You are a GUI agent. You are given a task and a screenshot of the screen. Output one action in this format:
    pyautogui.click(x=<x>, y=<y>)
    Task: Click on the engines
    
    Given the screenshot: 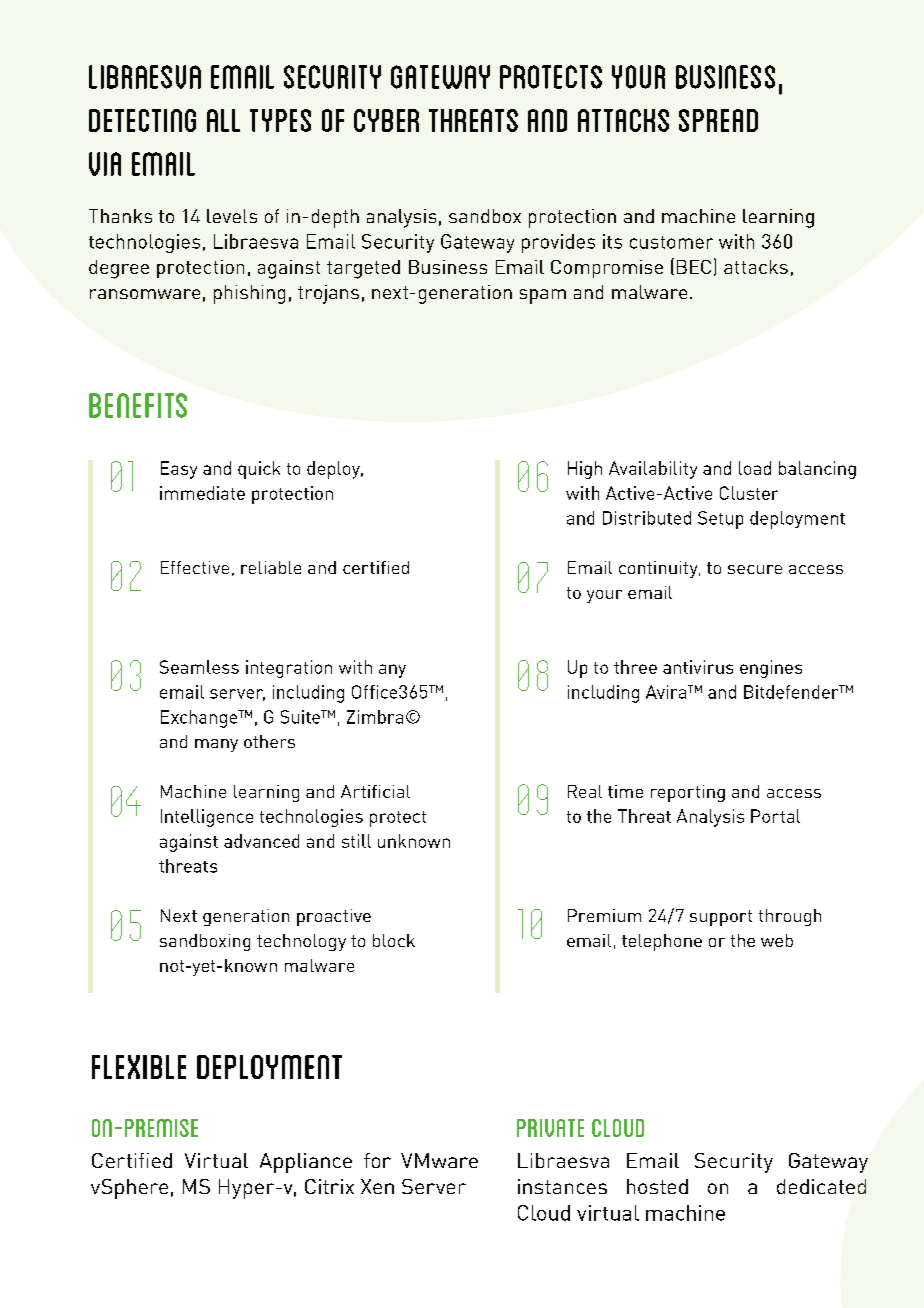 What is the action you would take?
    pyautogui.click(x=771, y=669)
